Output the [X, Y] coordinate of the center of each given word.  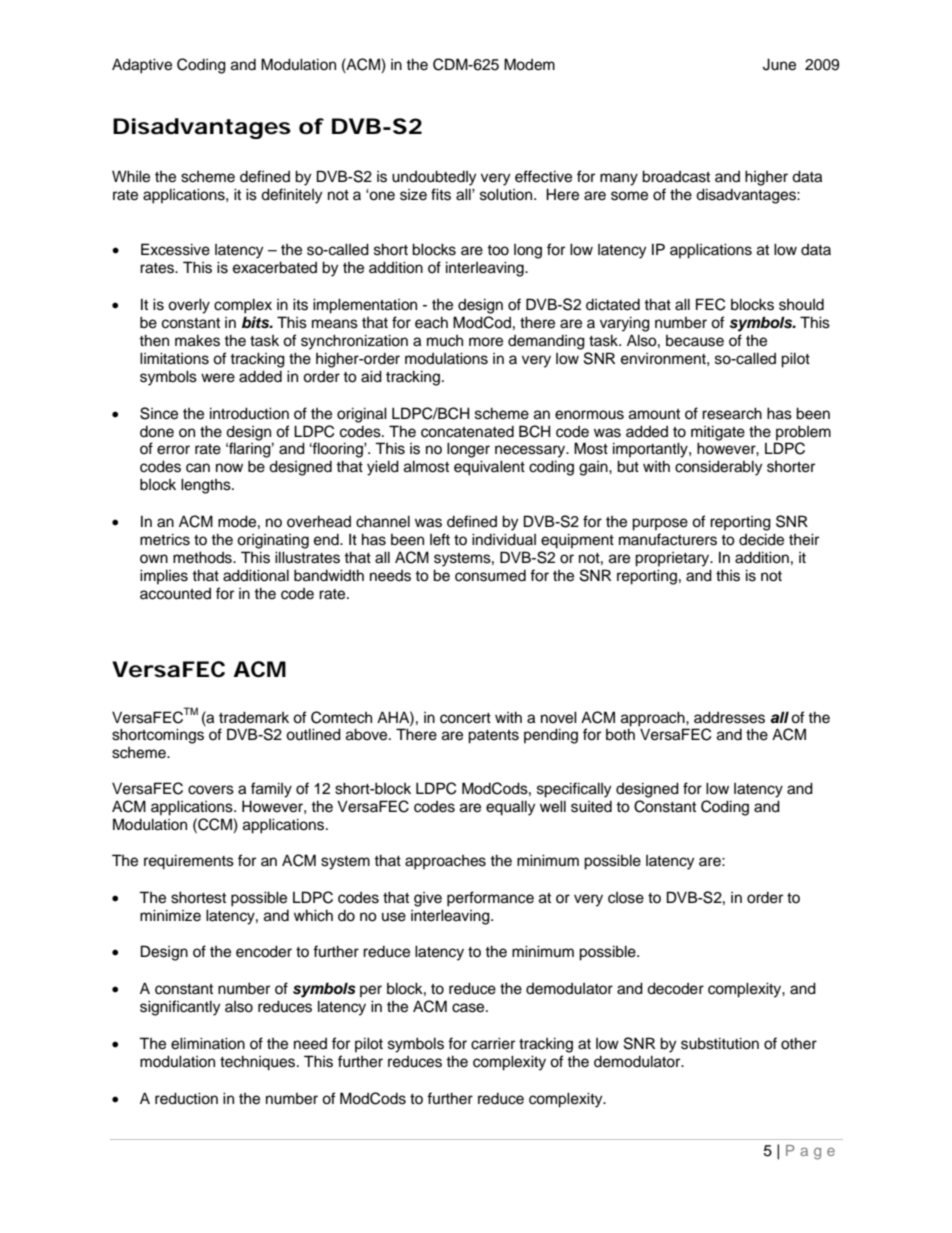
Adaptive [142, 66]
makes [197, 340]
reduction [186, 1098]
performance [490, 899]
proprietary [673, 559]
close [626, 898]
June [779, 64]
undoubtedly [434, 178]
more [486, 342]
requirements [189, 862]
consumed [490, 576]
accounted [175, 594]
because [695, 341]
